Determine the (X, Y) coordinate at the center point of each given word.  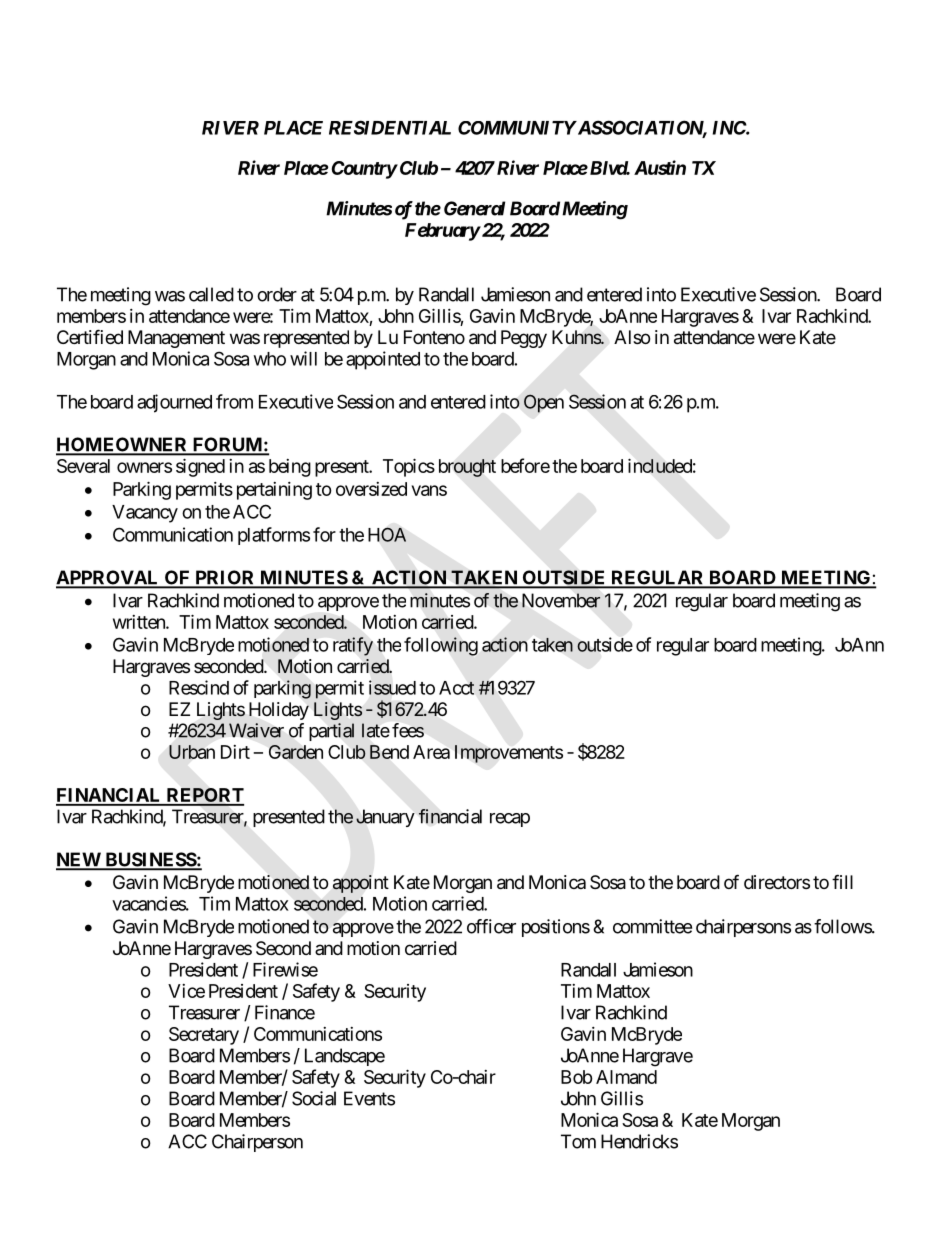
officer (491, 926)
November (561, 600)
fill (842, 881)
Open (544, 404)
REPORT (204, 796)
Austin (660, 167)
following (441, 646)
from (234, 401)
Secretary (204, 1036)
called (211, 294)
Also (632, 337)
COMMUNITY (517, 128)
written (140, 622)
